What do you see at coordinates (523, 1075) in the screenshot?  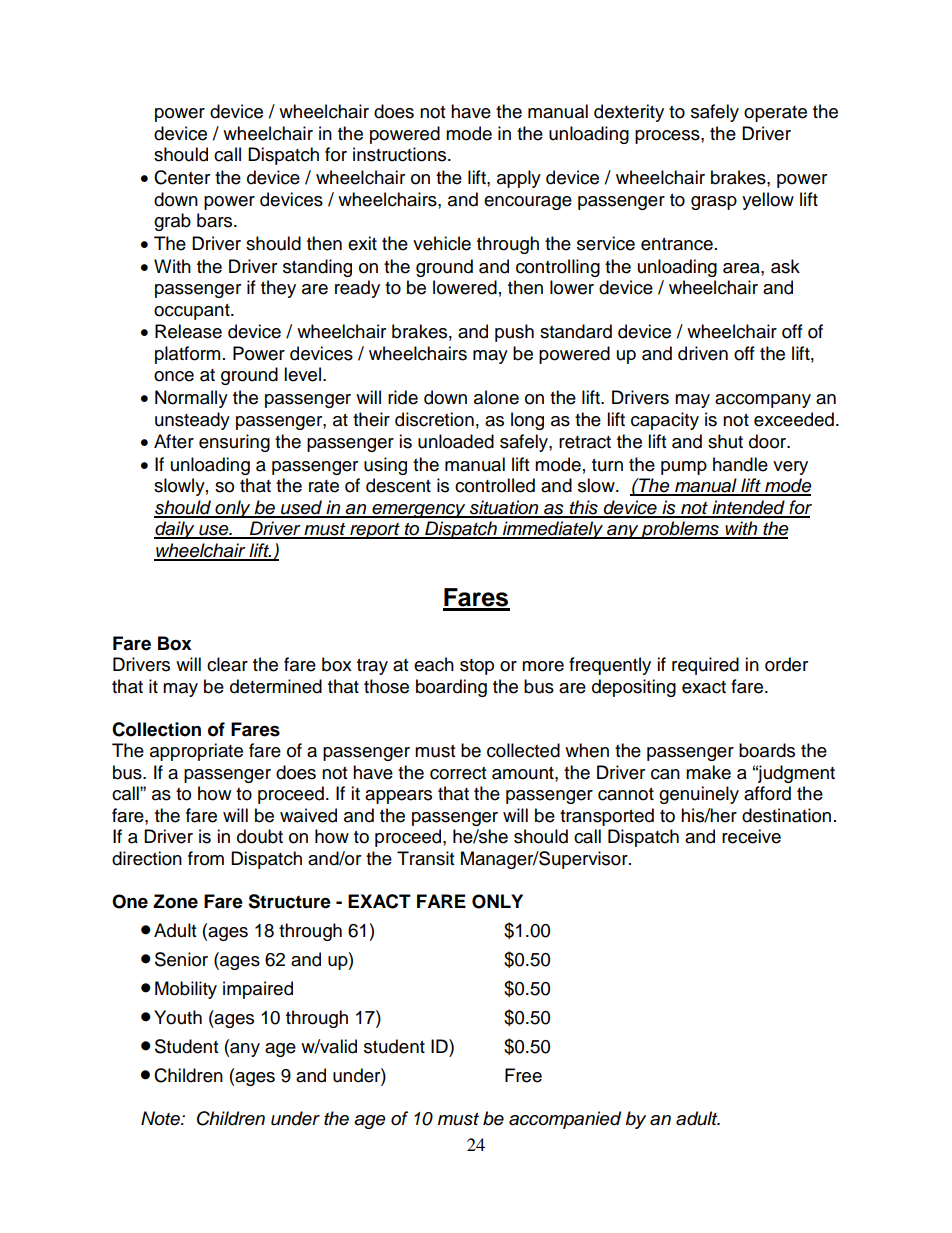 I see `Free` at bounding box center [523, 1075].
